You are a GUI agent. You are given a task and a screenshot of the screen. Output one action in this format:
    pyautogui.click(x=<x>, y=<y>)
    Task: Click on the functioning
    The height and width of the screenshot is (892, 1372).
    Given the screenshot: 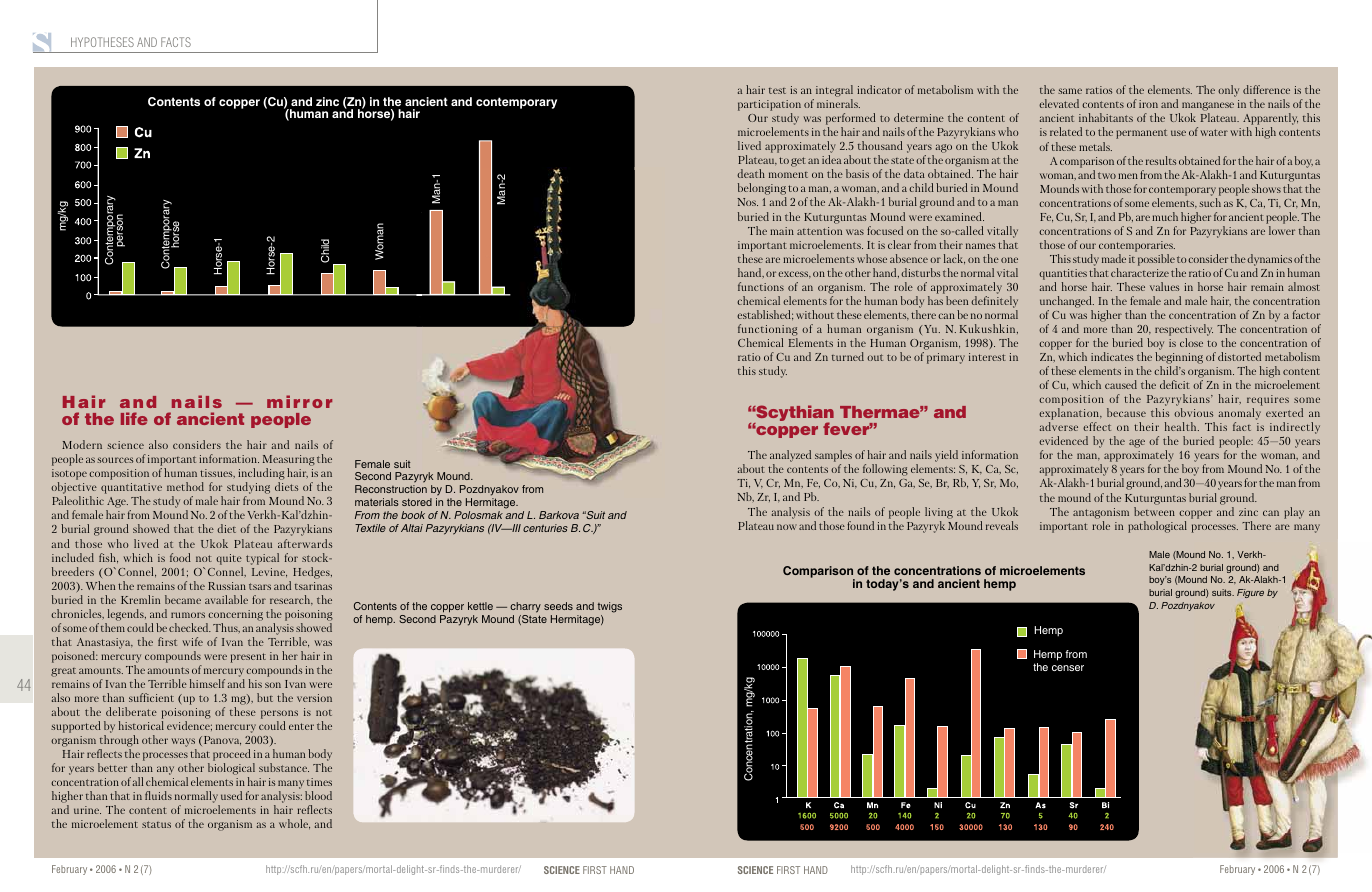 What is the action you would take?
    pyautogui.click(x=768, y=330)
